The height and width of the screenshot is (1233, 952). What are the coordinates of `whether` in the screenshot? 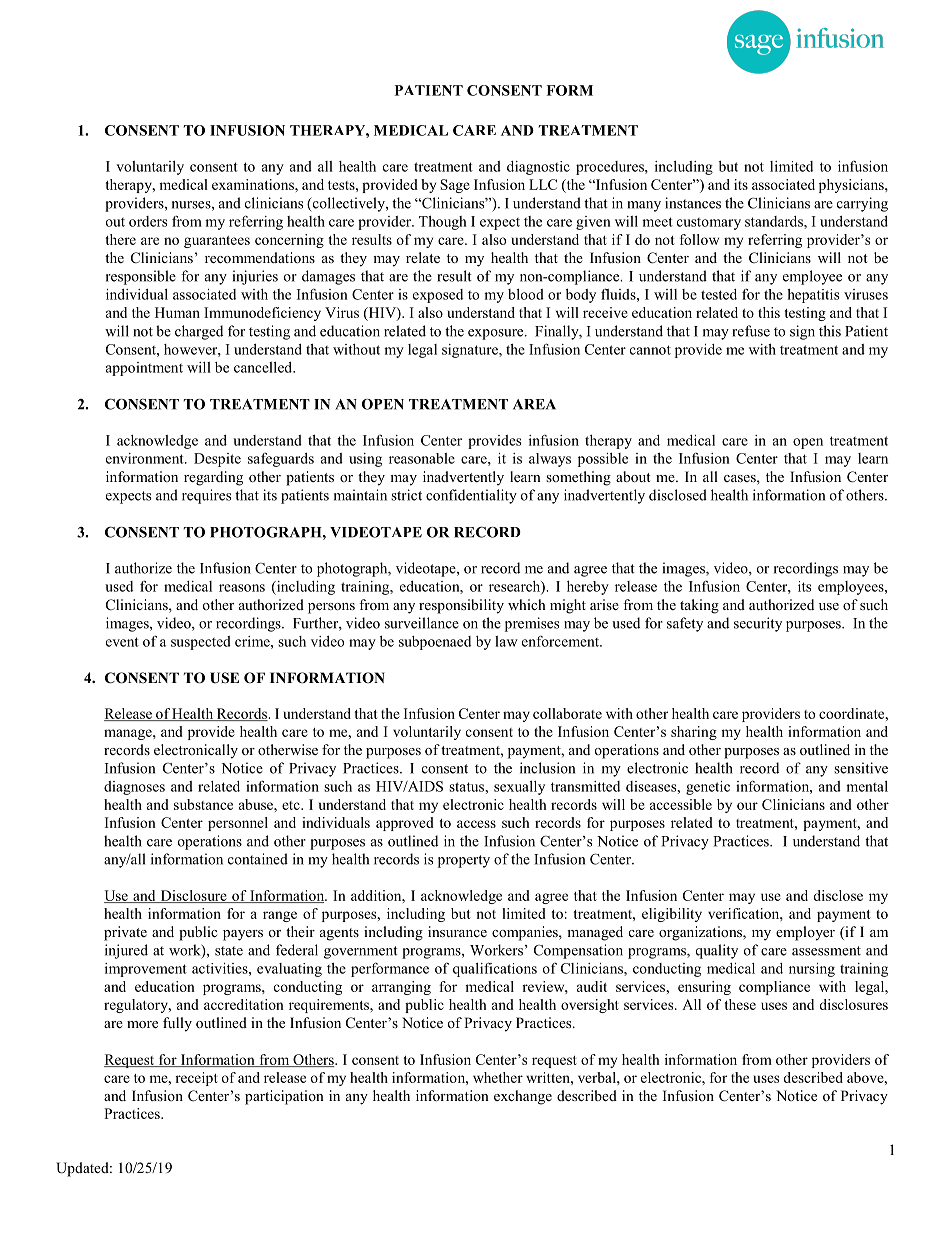 It's located at (498, 1077).
